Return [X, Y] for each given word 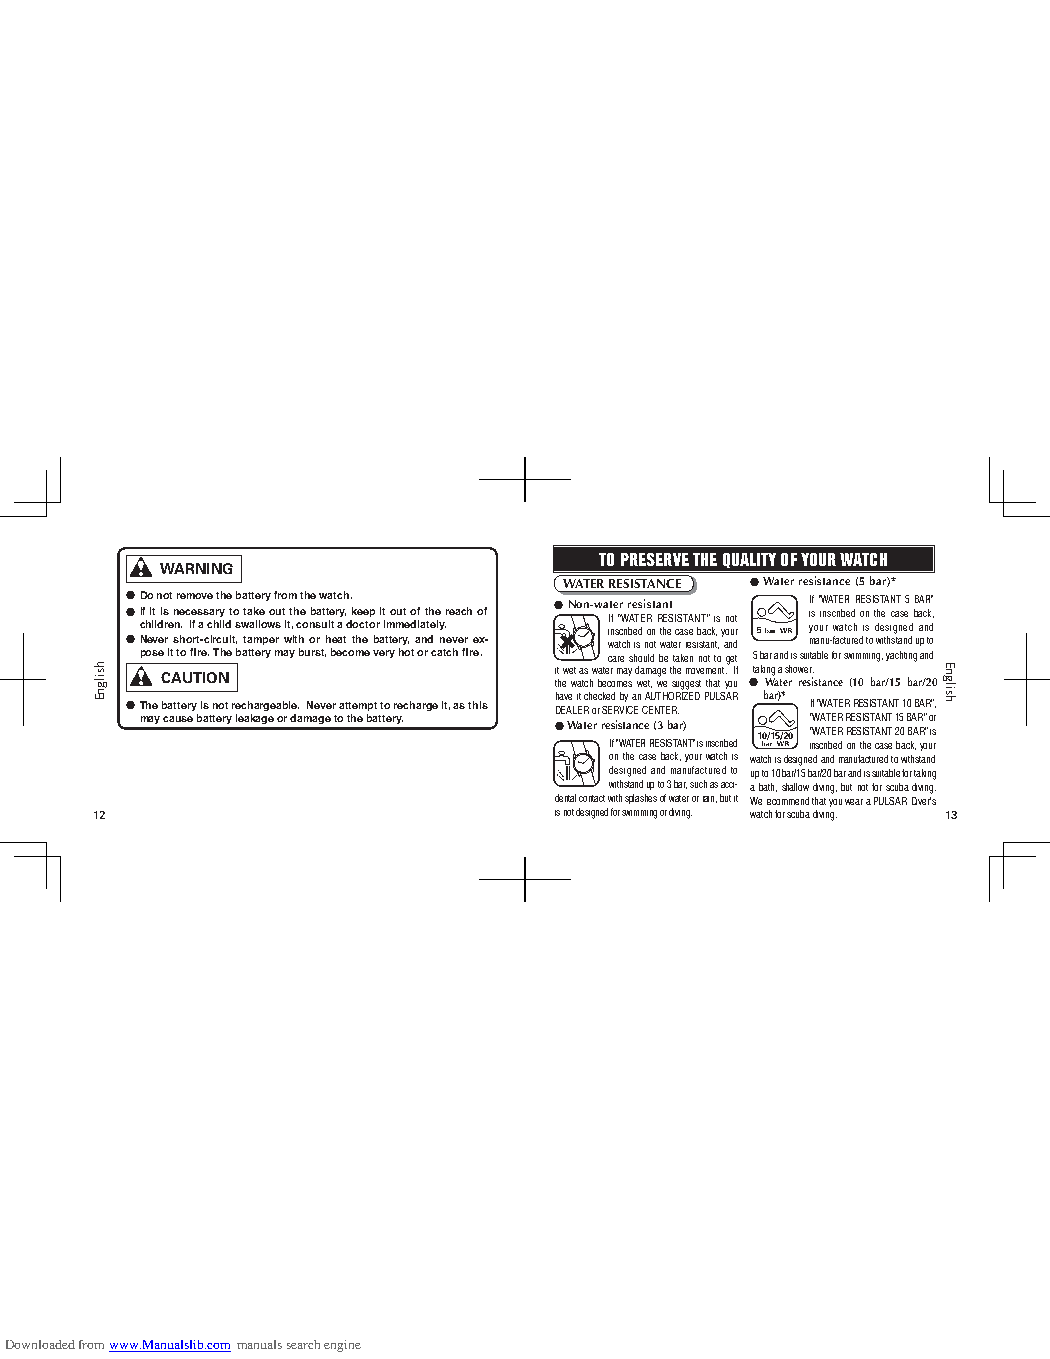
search [303, 1344]
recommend [788, 801]
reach [459, 611]
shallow [795, 787]
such [698, 784]
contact [592, 798]
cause [178, 719]
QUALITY [749, 560]
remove [195, 596]
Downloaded [40, 1344]
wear [854, 802]
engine [342, 1346]
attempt [358, 706]
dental [565, 798]
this [478, 705]
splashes [641, 799]
